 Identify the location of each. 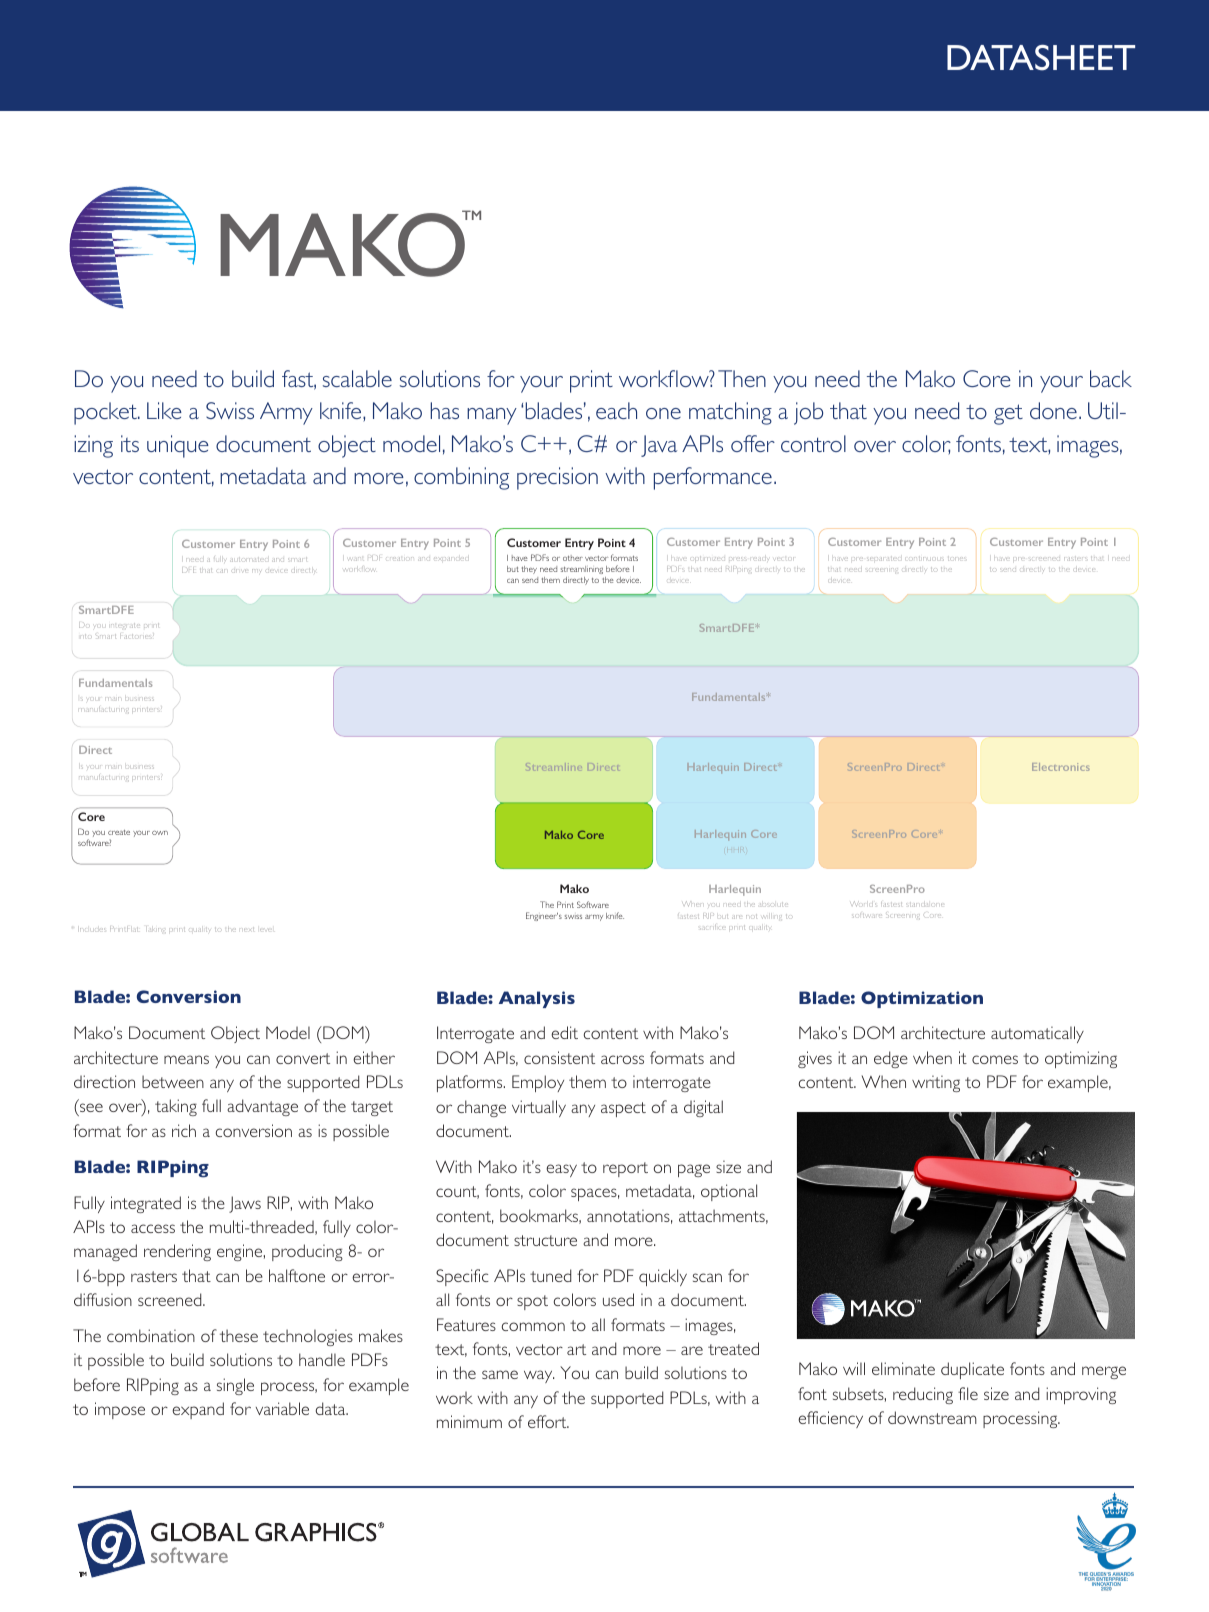
(616, 410).
